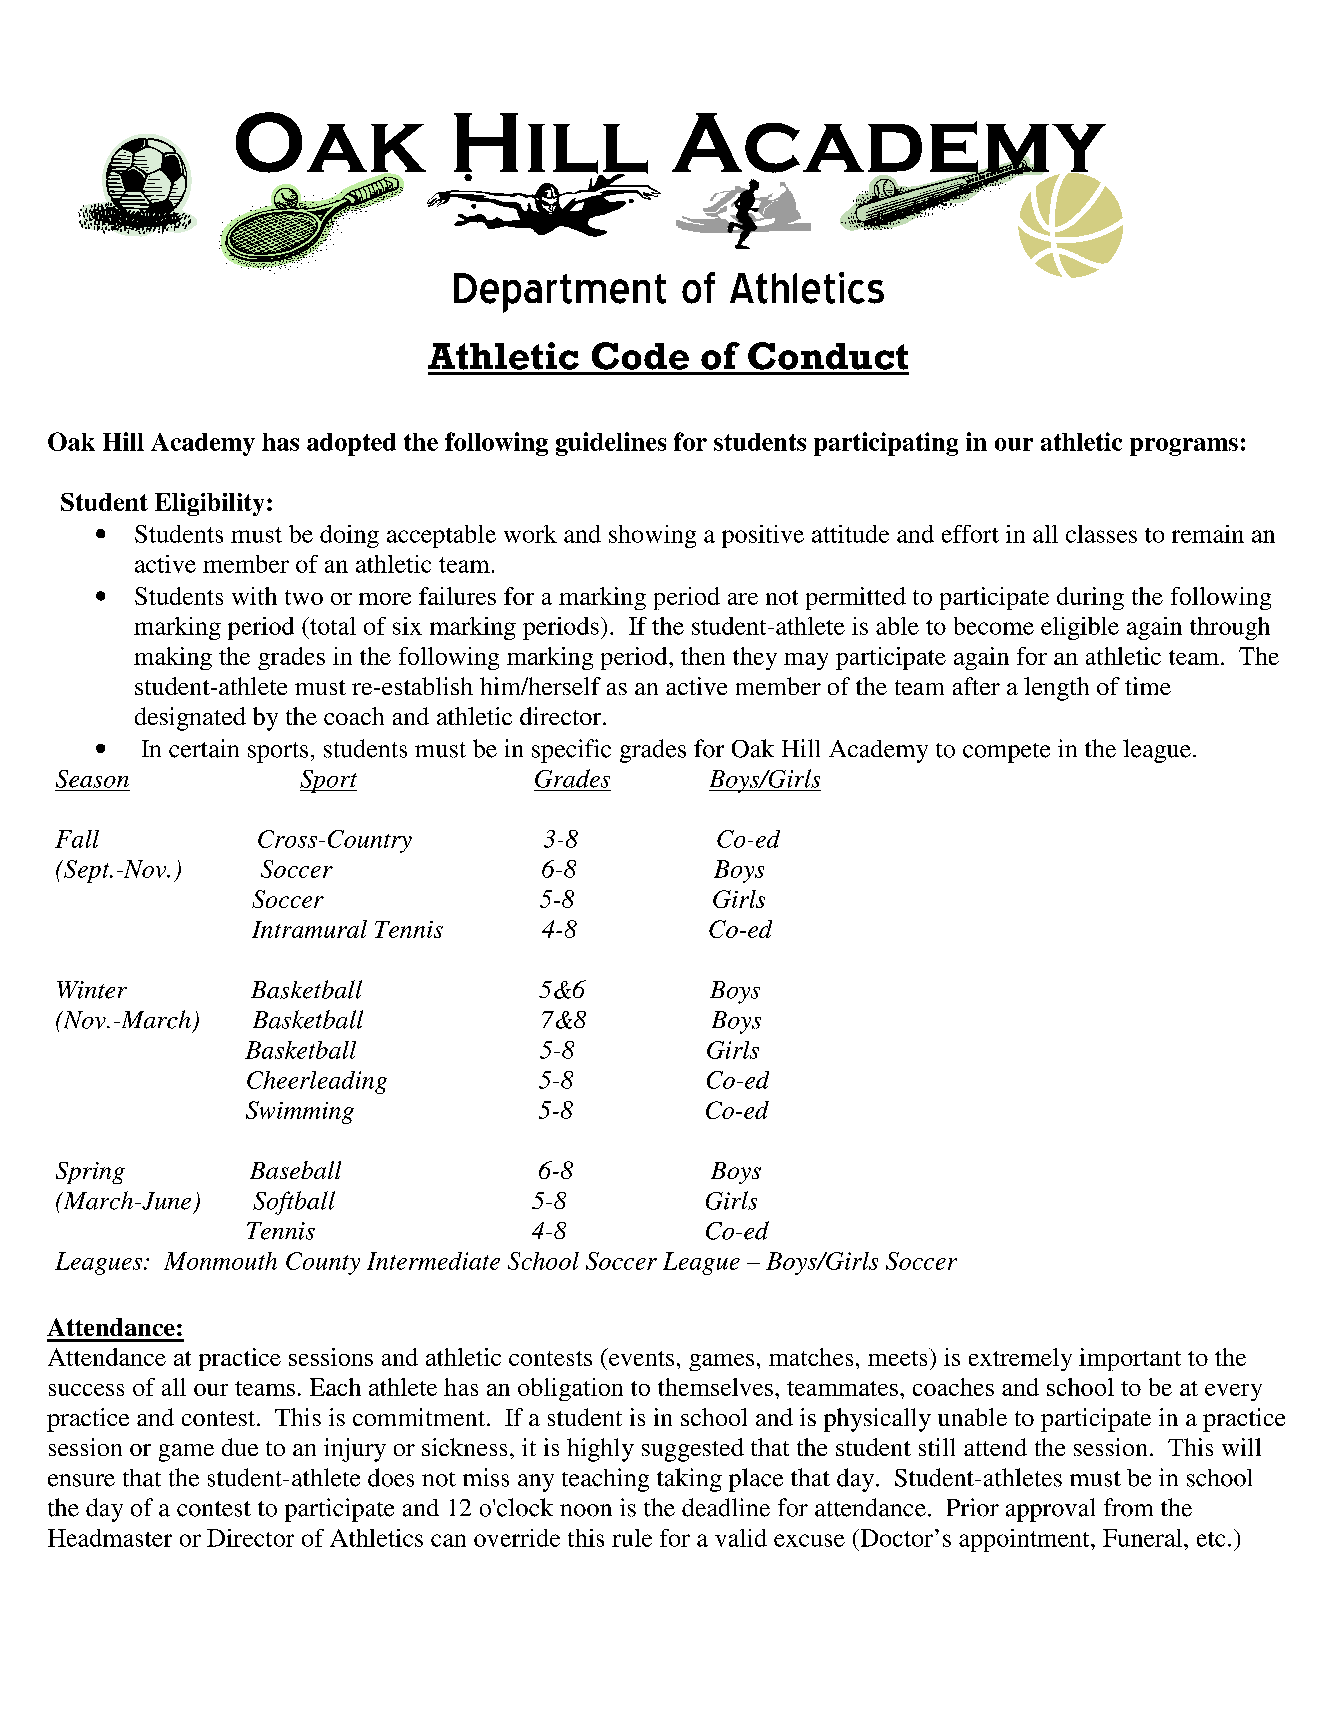  Describe the element at coordinates (689, 1480) in the screenshot. I see `taking` at that location.
